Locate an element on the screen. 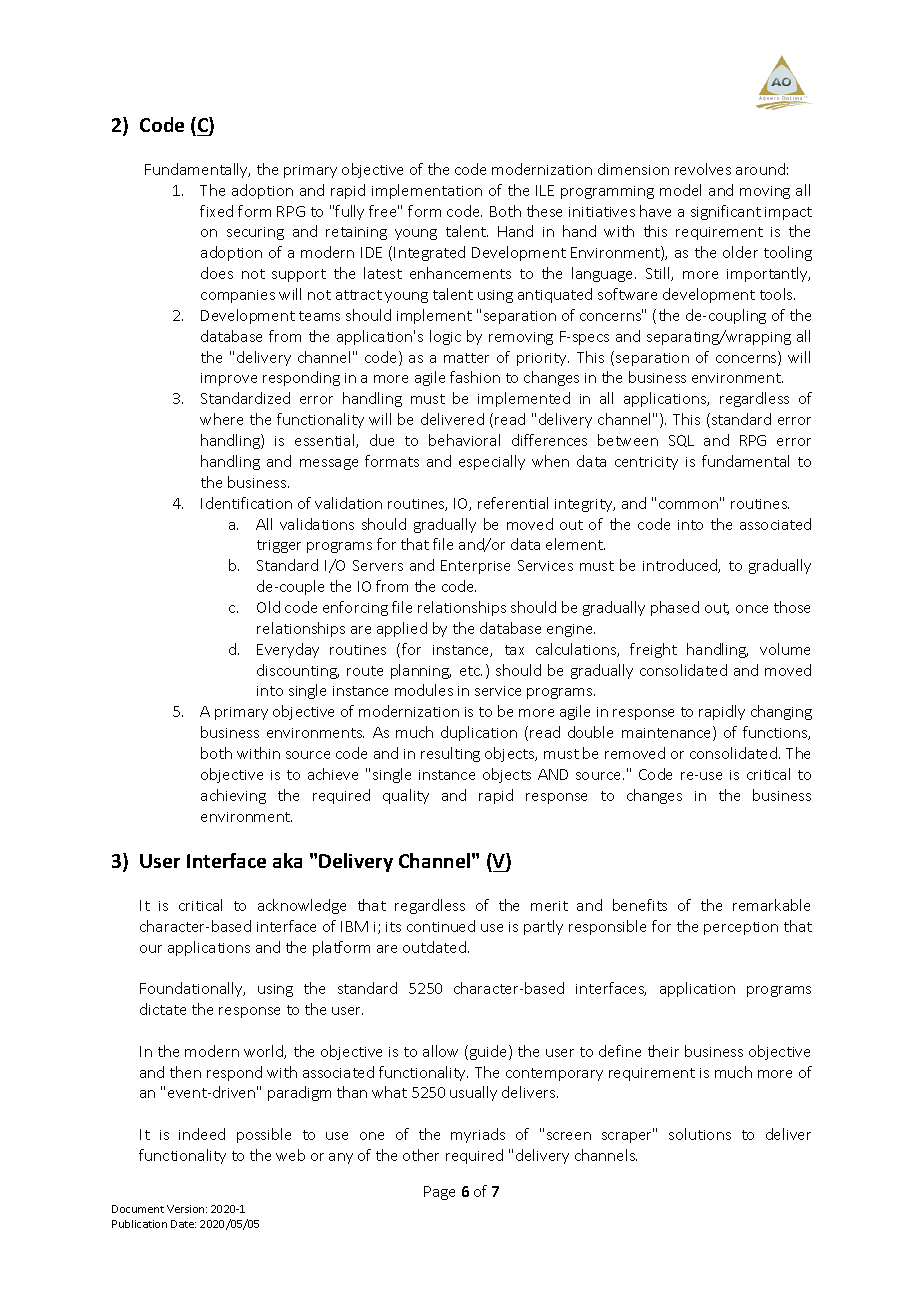 This screenshot has height=1308, width=924. SQL is located at coordinates (681, 441).
